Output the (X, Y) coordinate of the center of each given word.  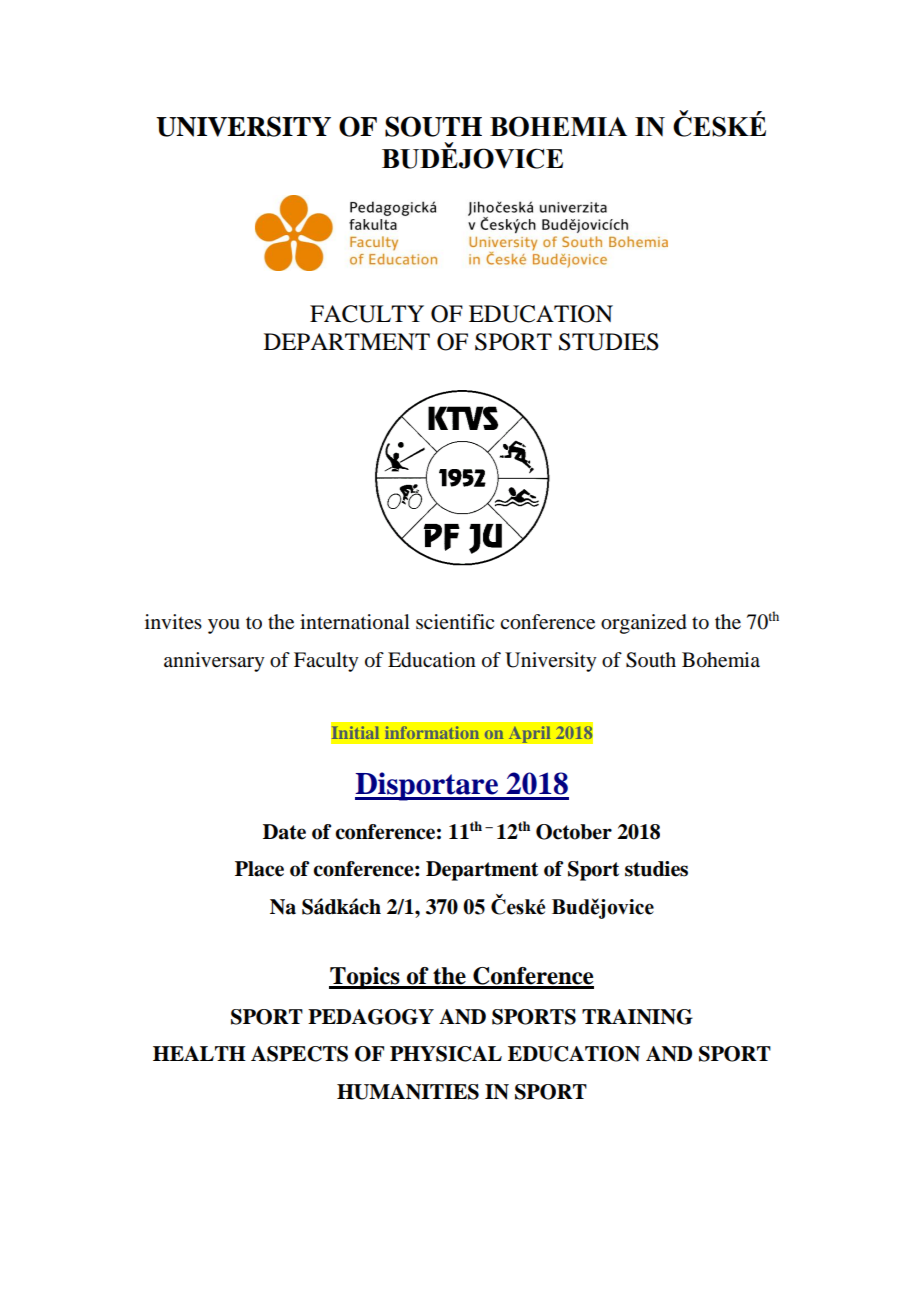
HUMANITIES (408, 1092)
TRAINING (637, 1017)
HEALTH (199, 1053)
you (224, 626)
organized (644, 624)
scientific (455, 621)
